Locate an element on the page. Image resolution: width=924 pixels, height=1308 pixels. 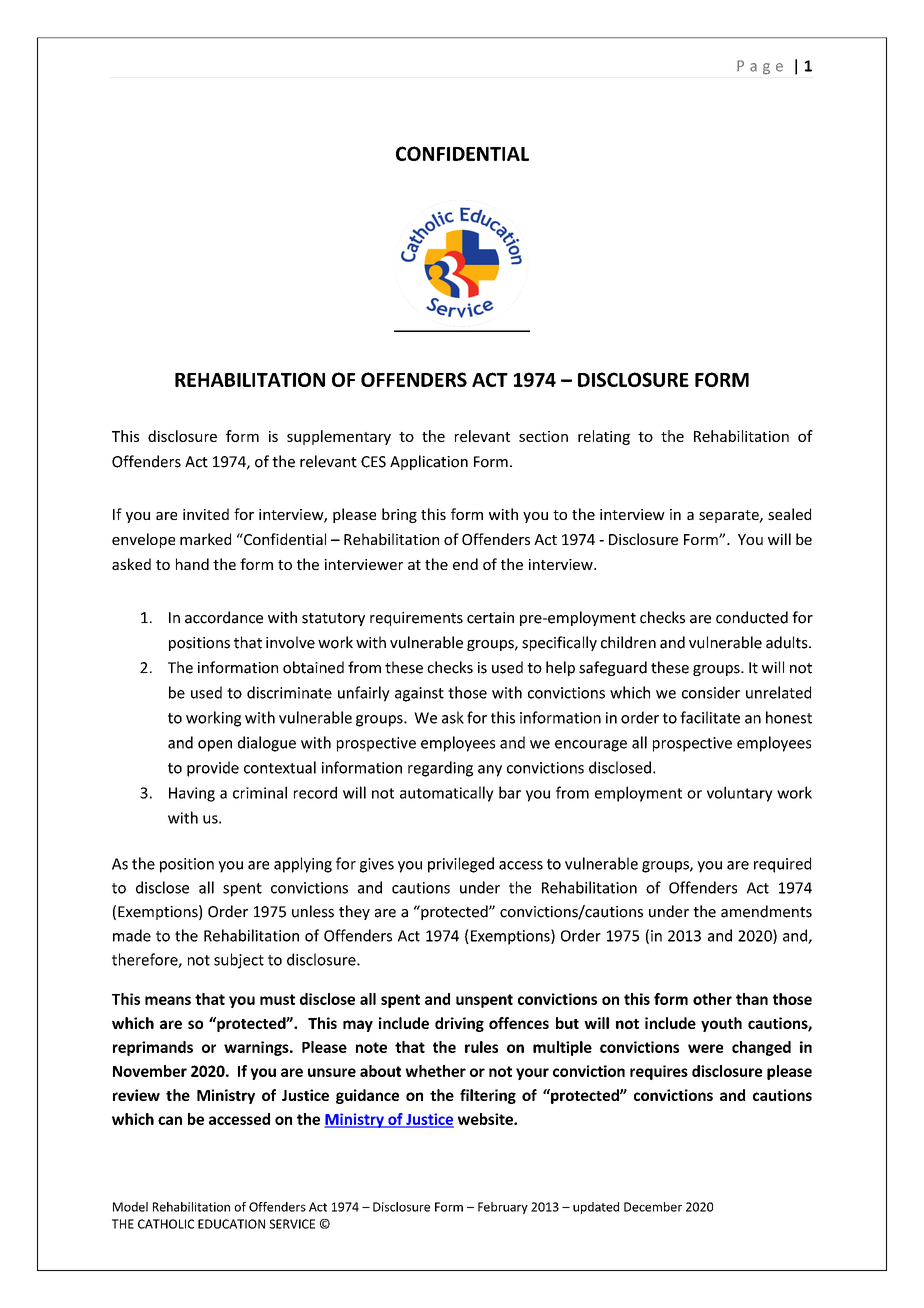
relating is located at coordinates (604, 437).
